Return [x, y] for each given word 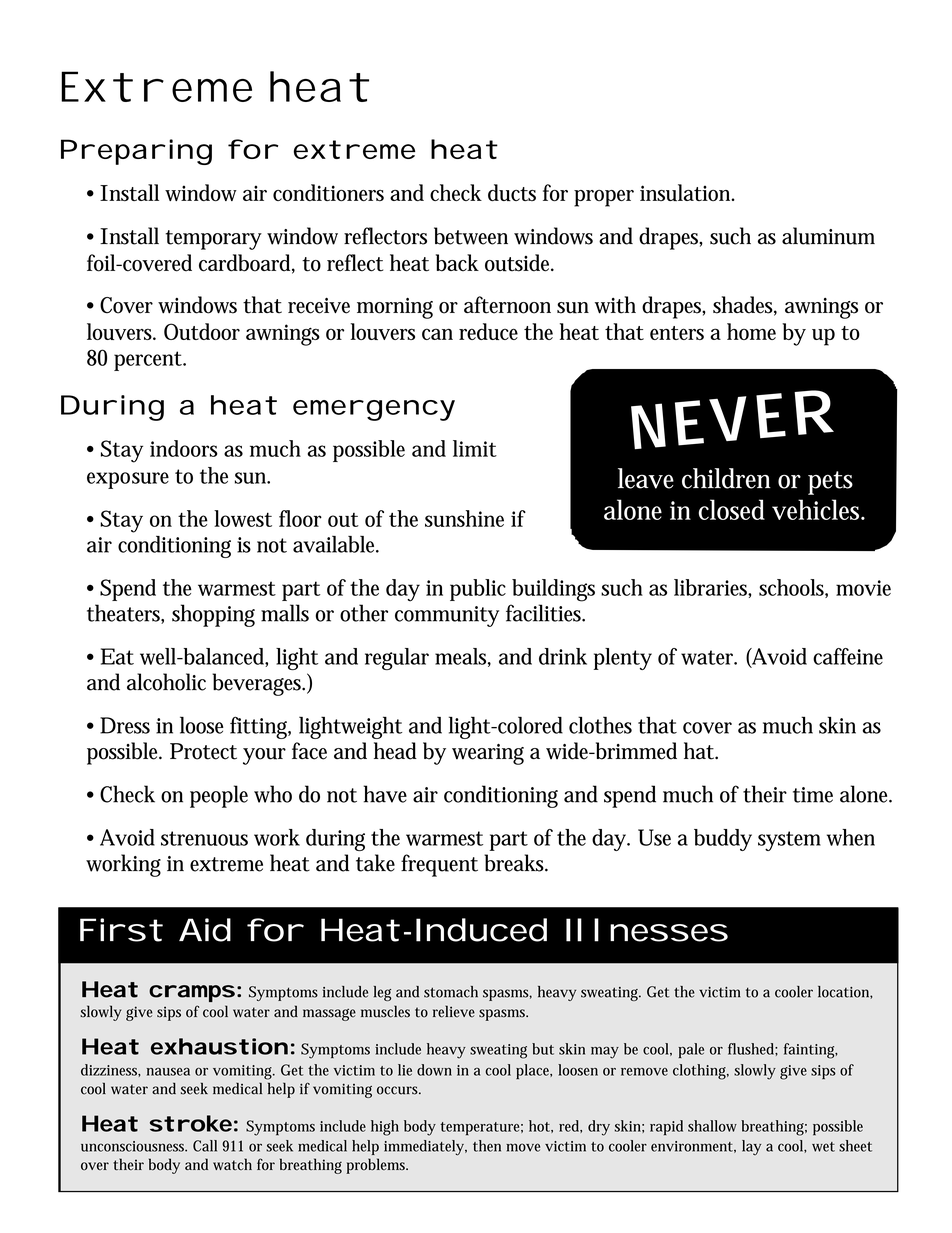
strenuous [204, 838]
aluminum [828, 236]
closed [732, 509]
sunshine [464, 518]
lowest [243, 518]
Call [205, 1146]
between [471, 236]
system [789, 841]
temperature [481, 1128]
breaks [516, 863]
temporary [213, 240]
